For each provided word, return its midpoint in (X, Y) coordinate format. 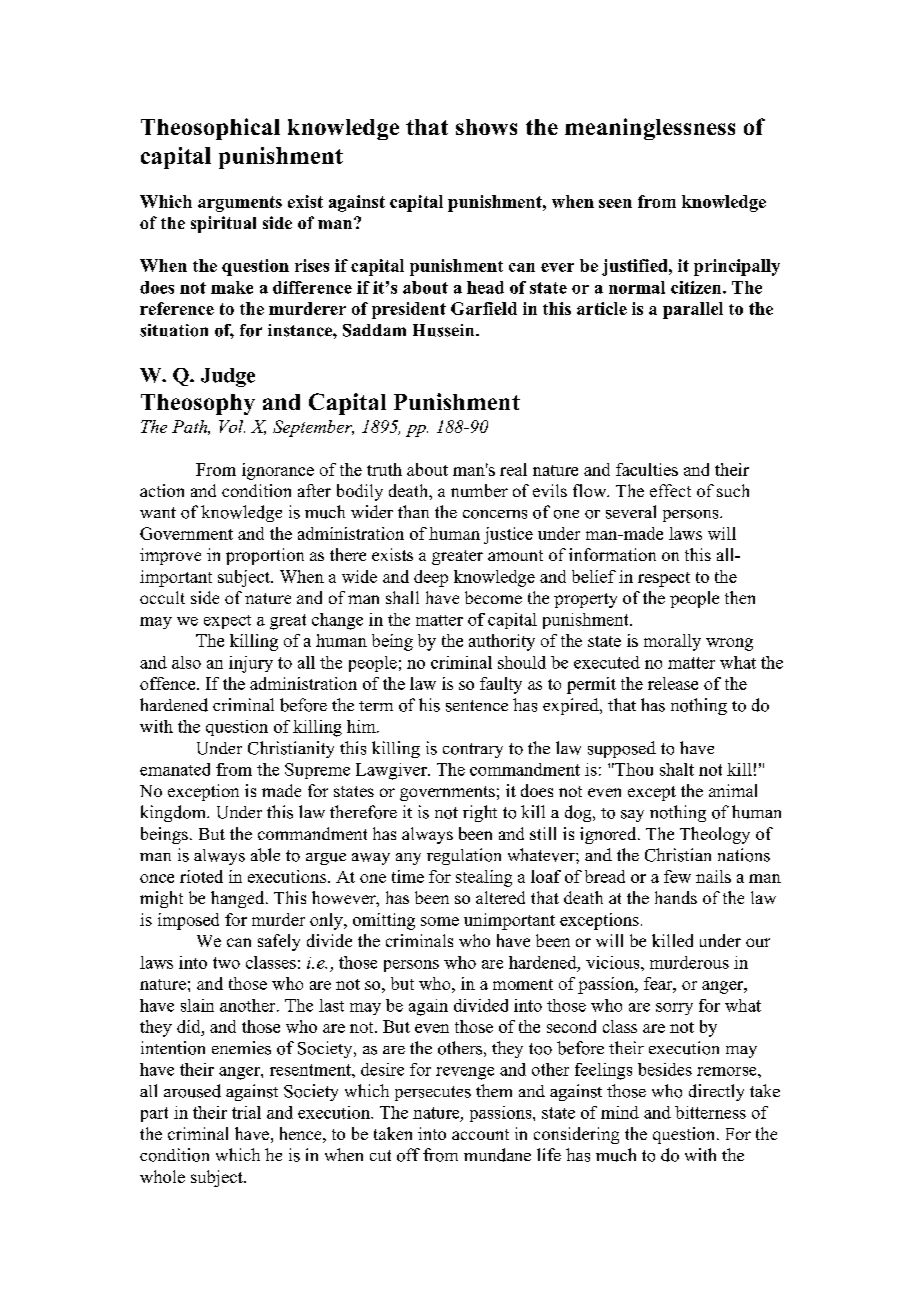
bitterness (710, 1112)
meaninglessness (650, 129)
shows (486, 127)
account (480, 1134)
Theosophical (210, 129)
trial (246, 1112)
